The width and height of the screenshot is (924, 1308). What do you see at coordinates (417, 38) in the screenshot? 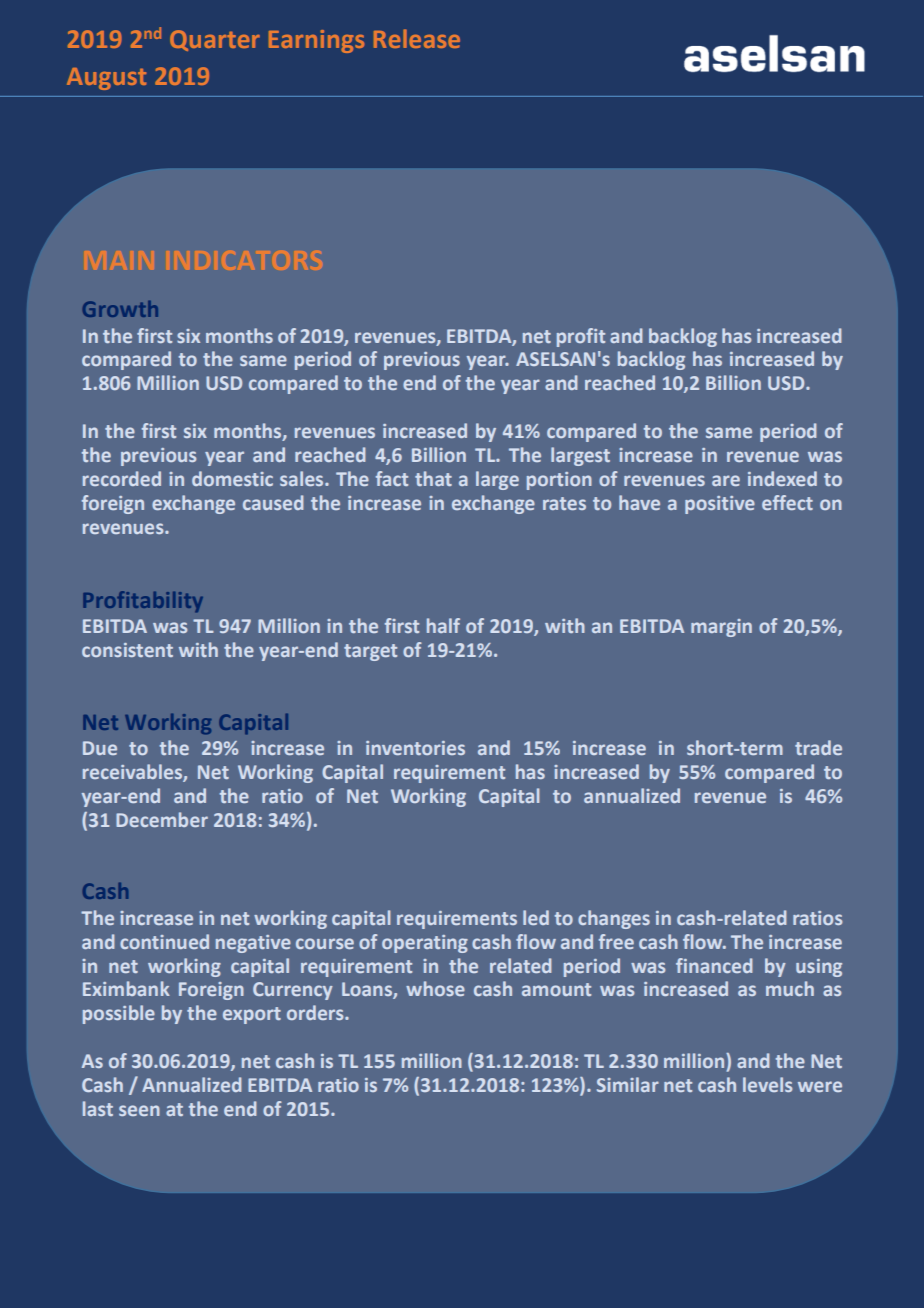
I see `Release` at bounding box center [417, 38].
